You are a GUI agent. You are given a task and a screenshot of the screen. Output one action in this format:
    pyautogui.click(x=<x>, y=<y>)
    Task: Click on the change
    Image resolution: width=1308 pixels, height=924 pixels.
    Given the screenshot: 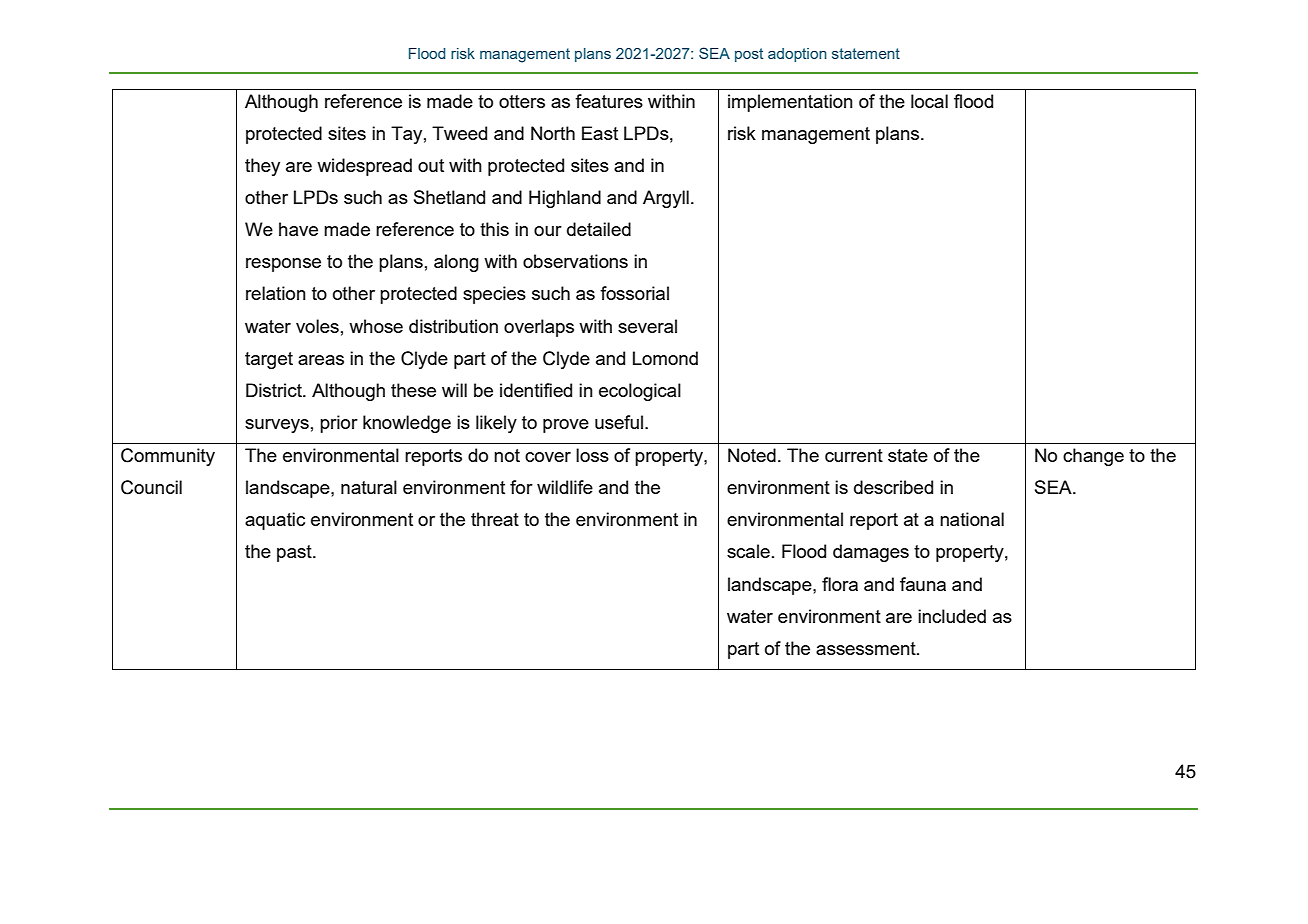 What is the action you would take?
    pyautogui.click(x=1093, y=457)
